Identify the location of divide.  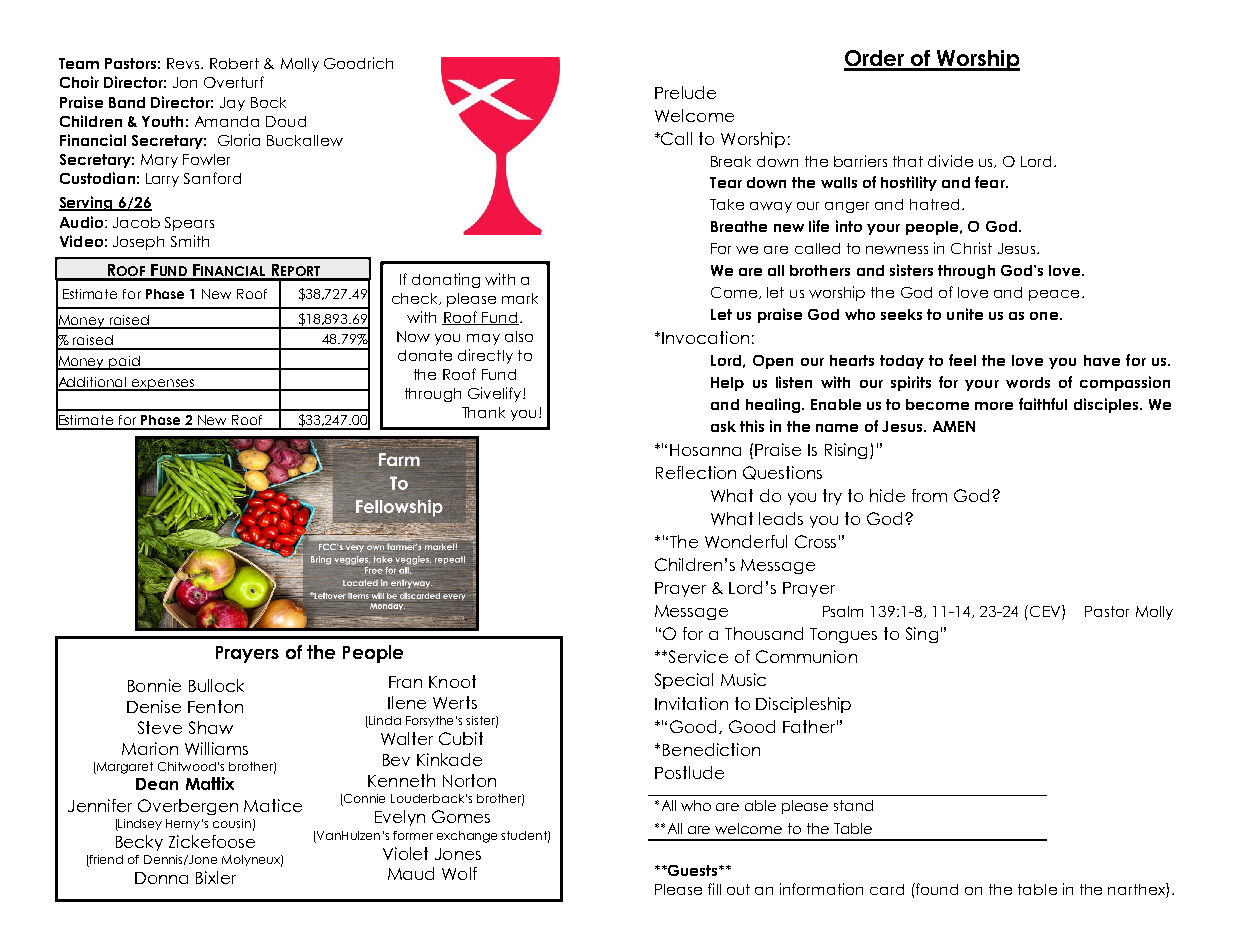
(950, 161).
